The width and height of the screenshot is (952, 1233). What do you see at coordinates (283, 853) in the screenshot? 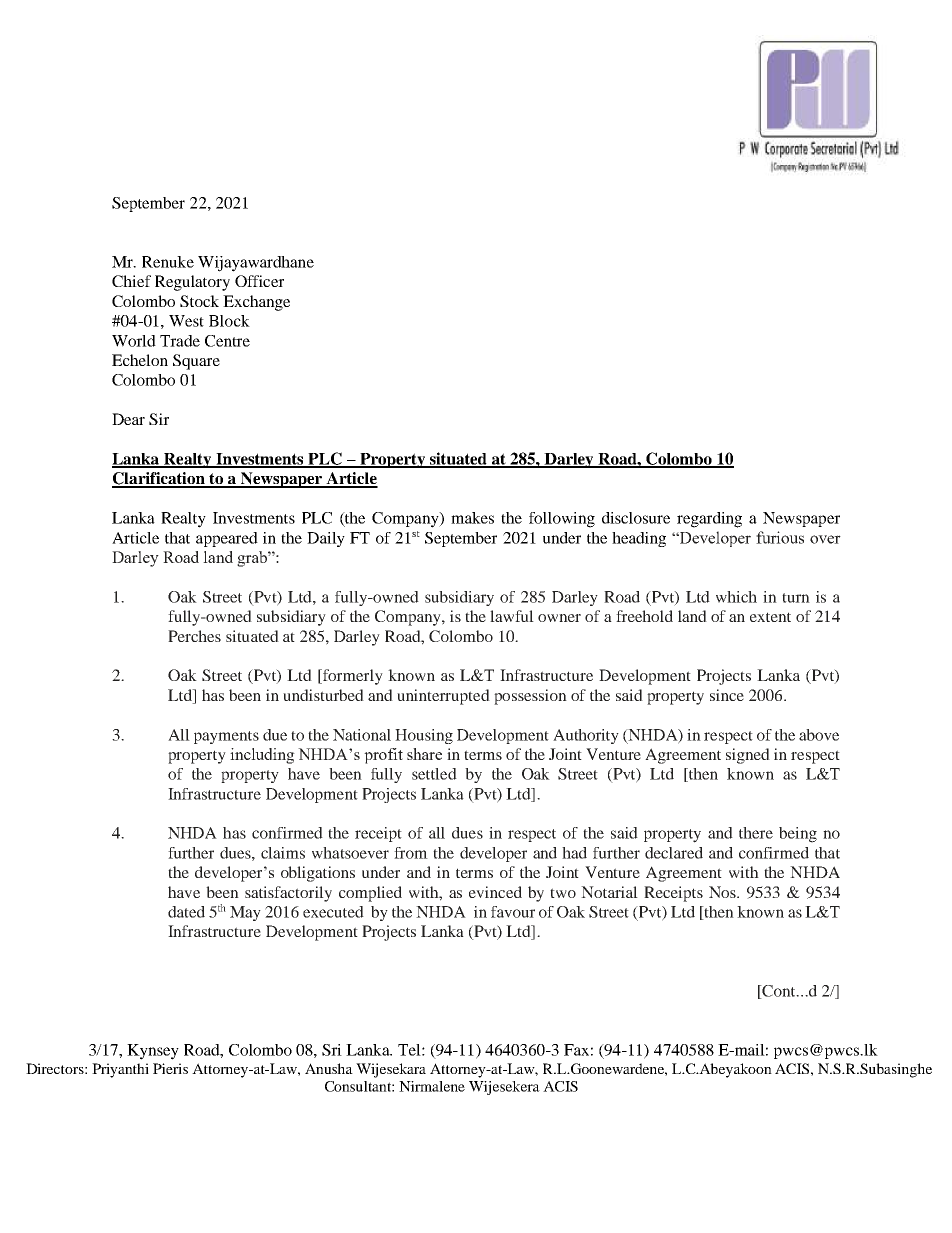
I see `claims` at bounding box center [283, 853].
